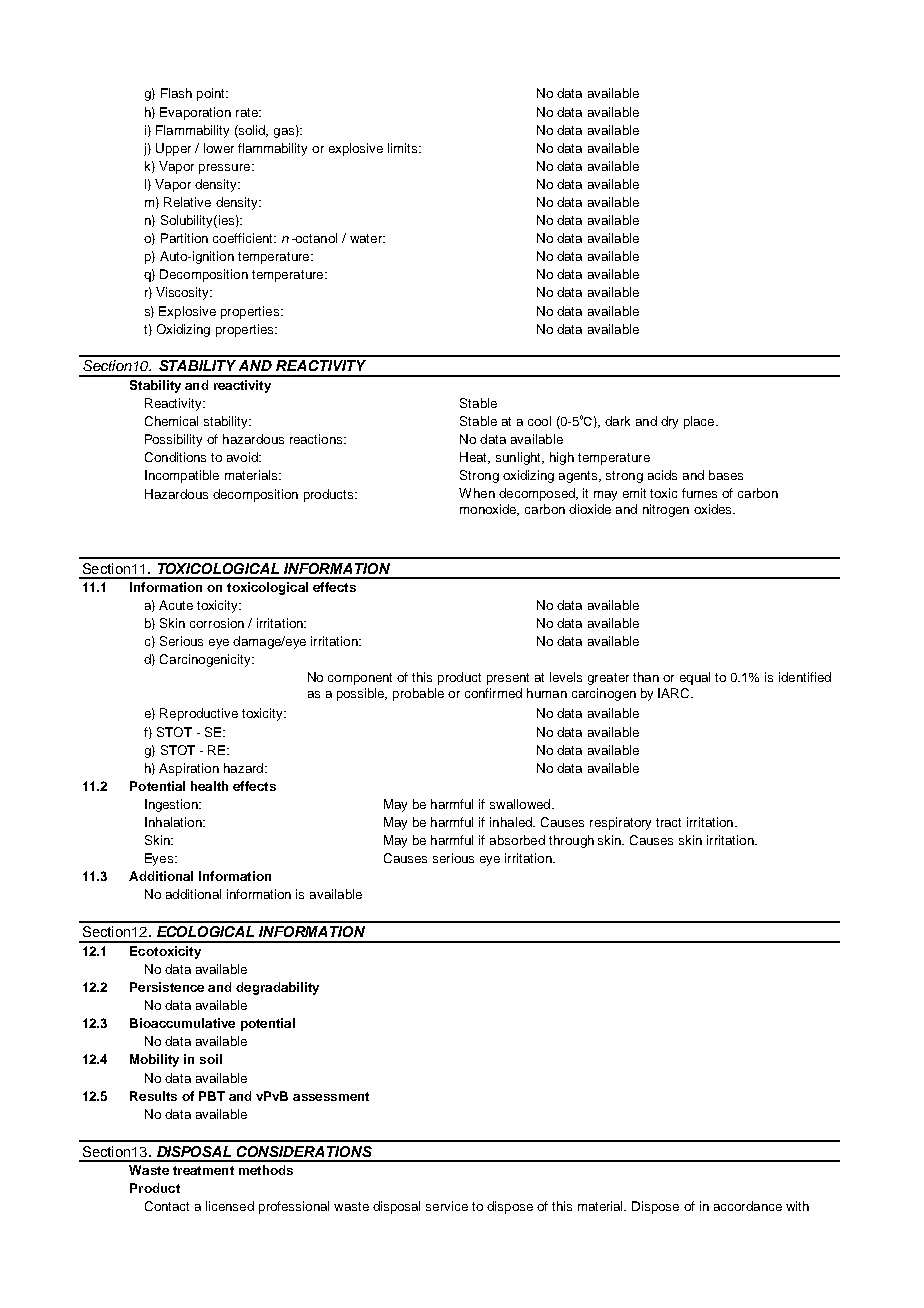 The height and width of the screenshot is (1308, 924). What do you see at coordinates (404, 148) in the screenshot?
I see `limits` at bounding box center [404, 148].
